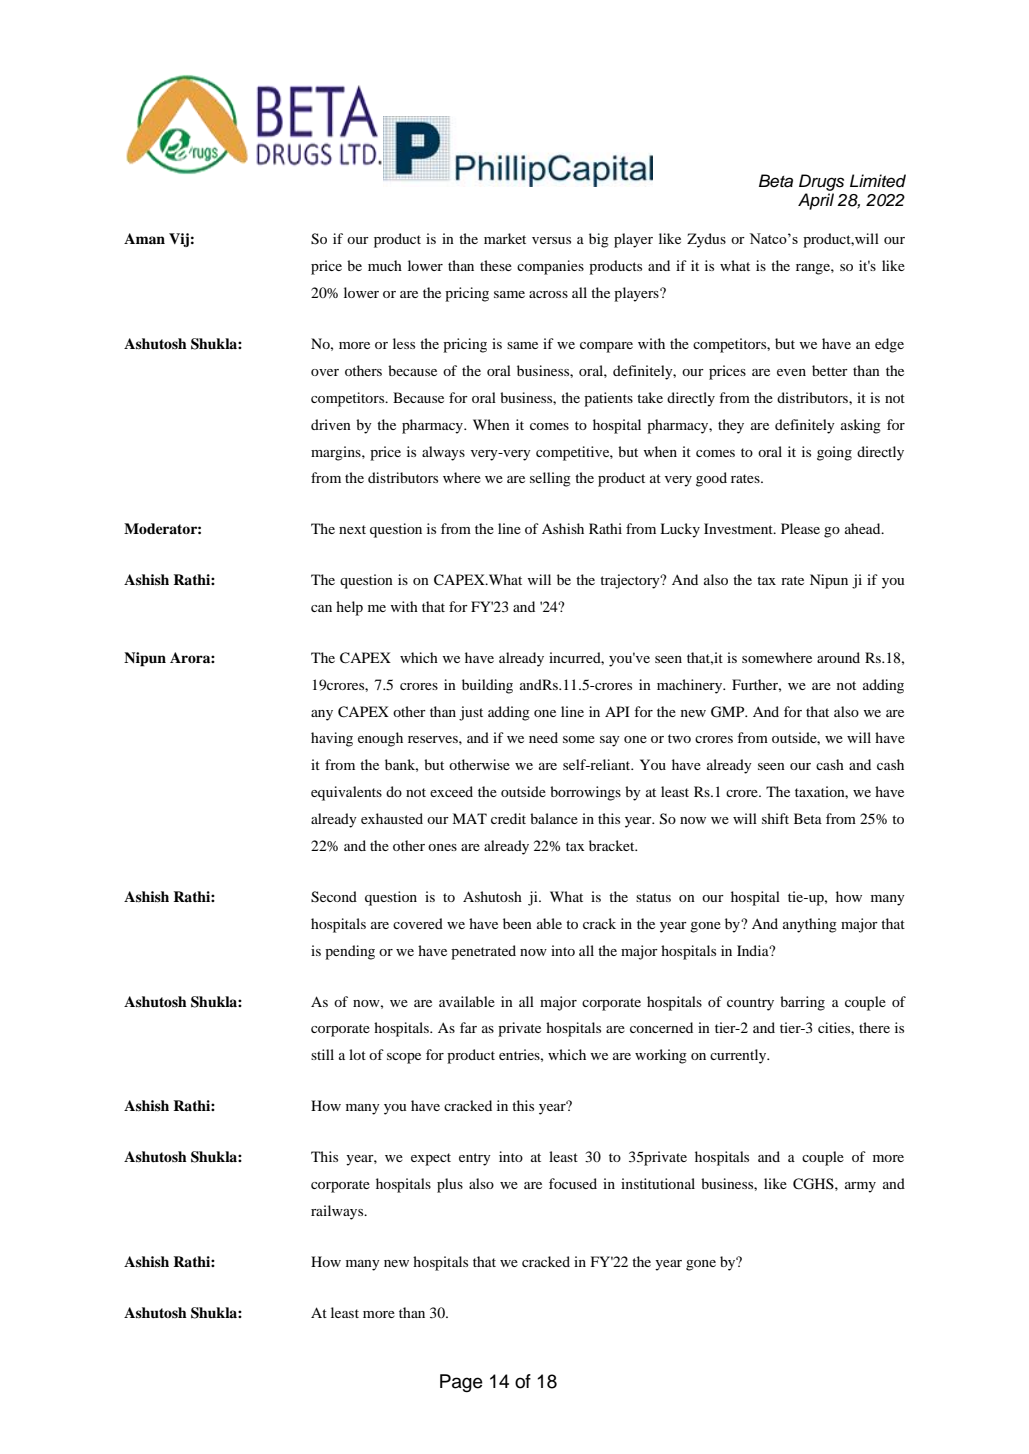  I want to click on railways, so click(338, 1212).
